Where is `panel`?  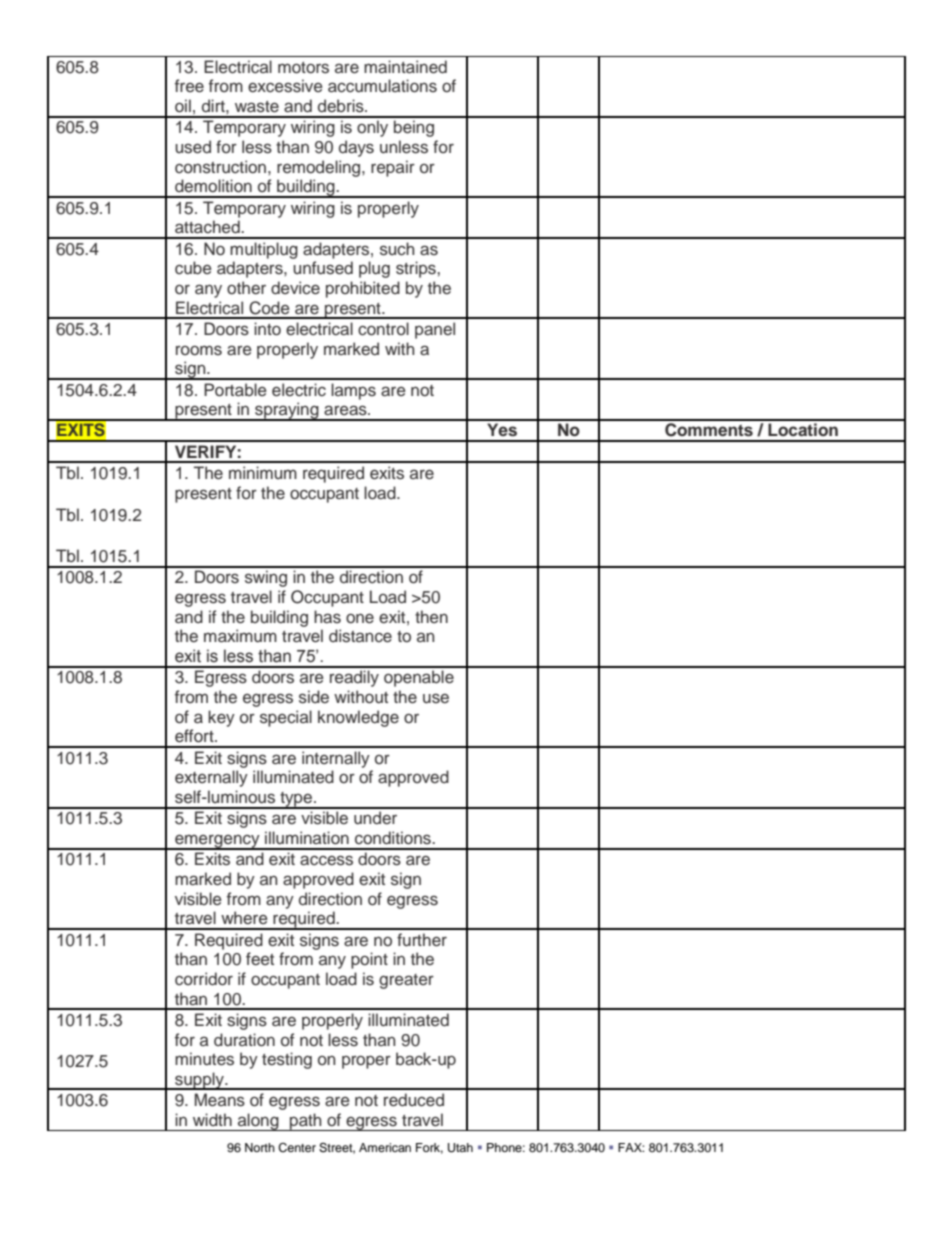 panel is located at coordinates (435, 330).
